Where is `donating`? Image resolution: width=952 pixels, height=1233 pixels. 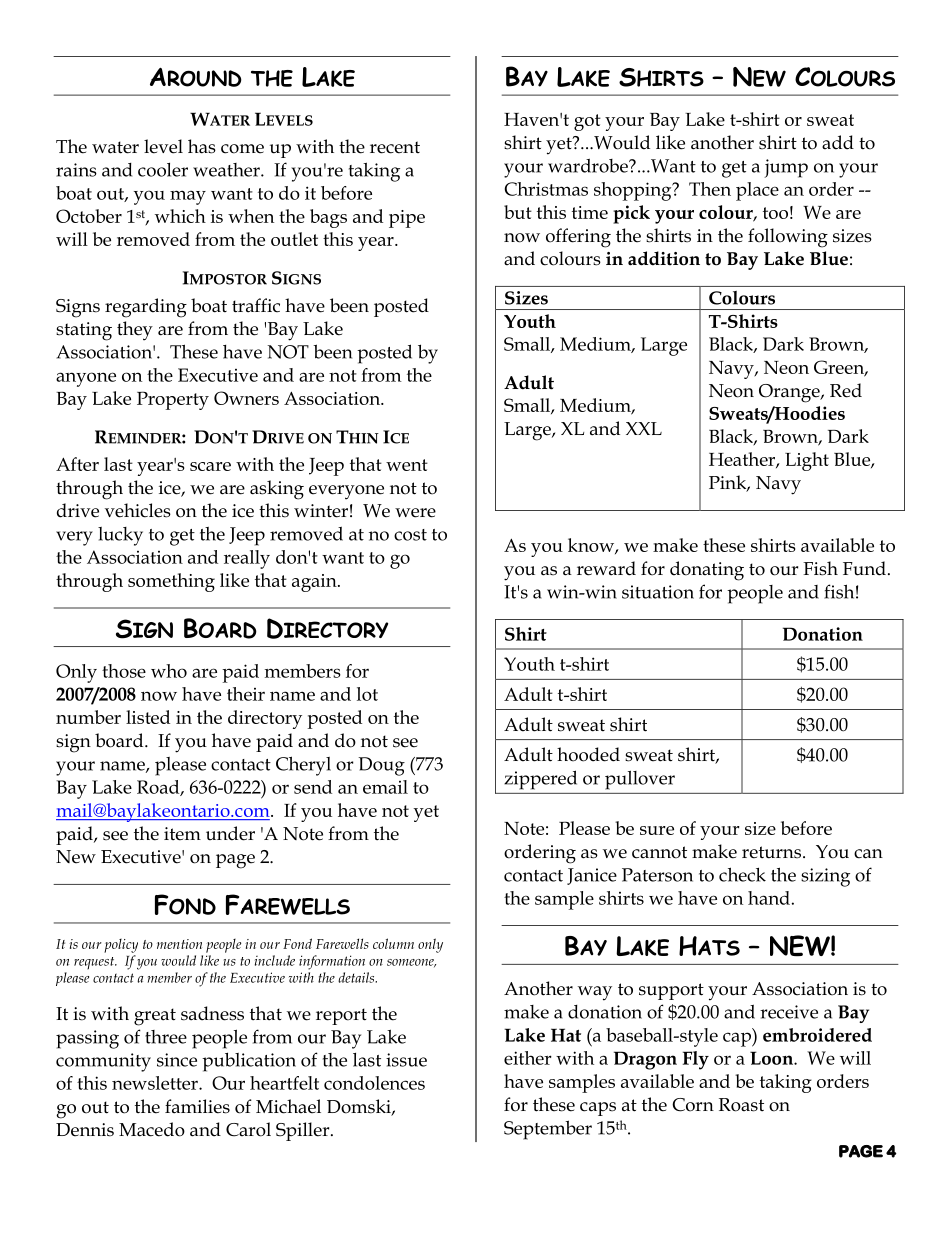
donating is located at coordinates (707, 571).
